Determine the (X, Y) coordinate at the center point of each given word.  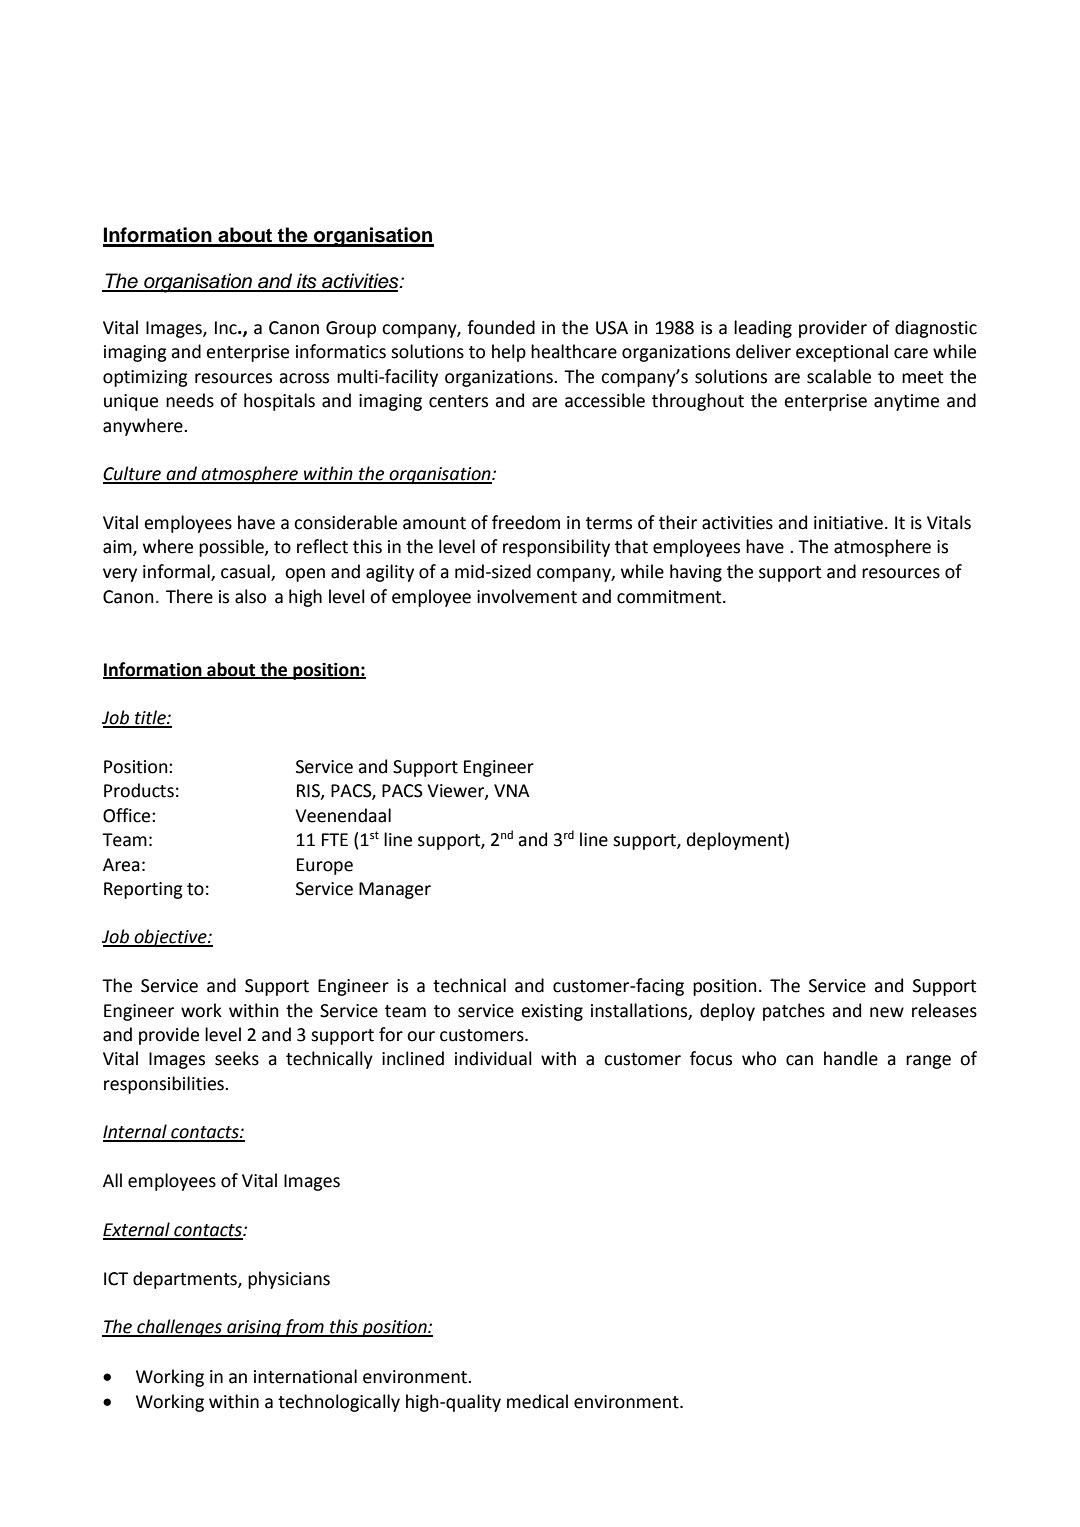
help (509, 353)
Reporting (143, 890)
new (887, 1012)
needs (190, 400)
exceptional (842, 353)
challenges (179, 1328)
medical (537, 1401)
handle (851, 1058)
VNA (512, 790)
